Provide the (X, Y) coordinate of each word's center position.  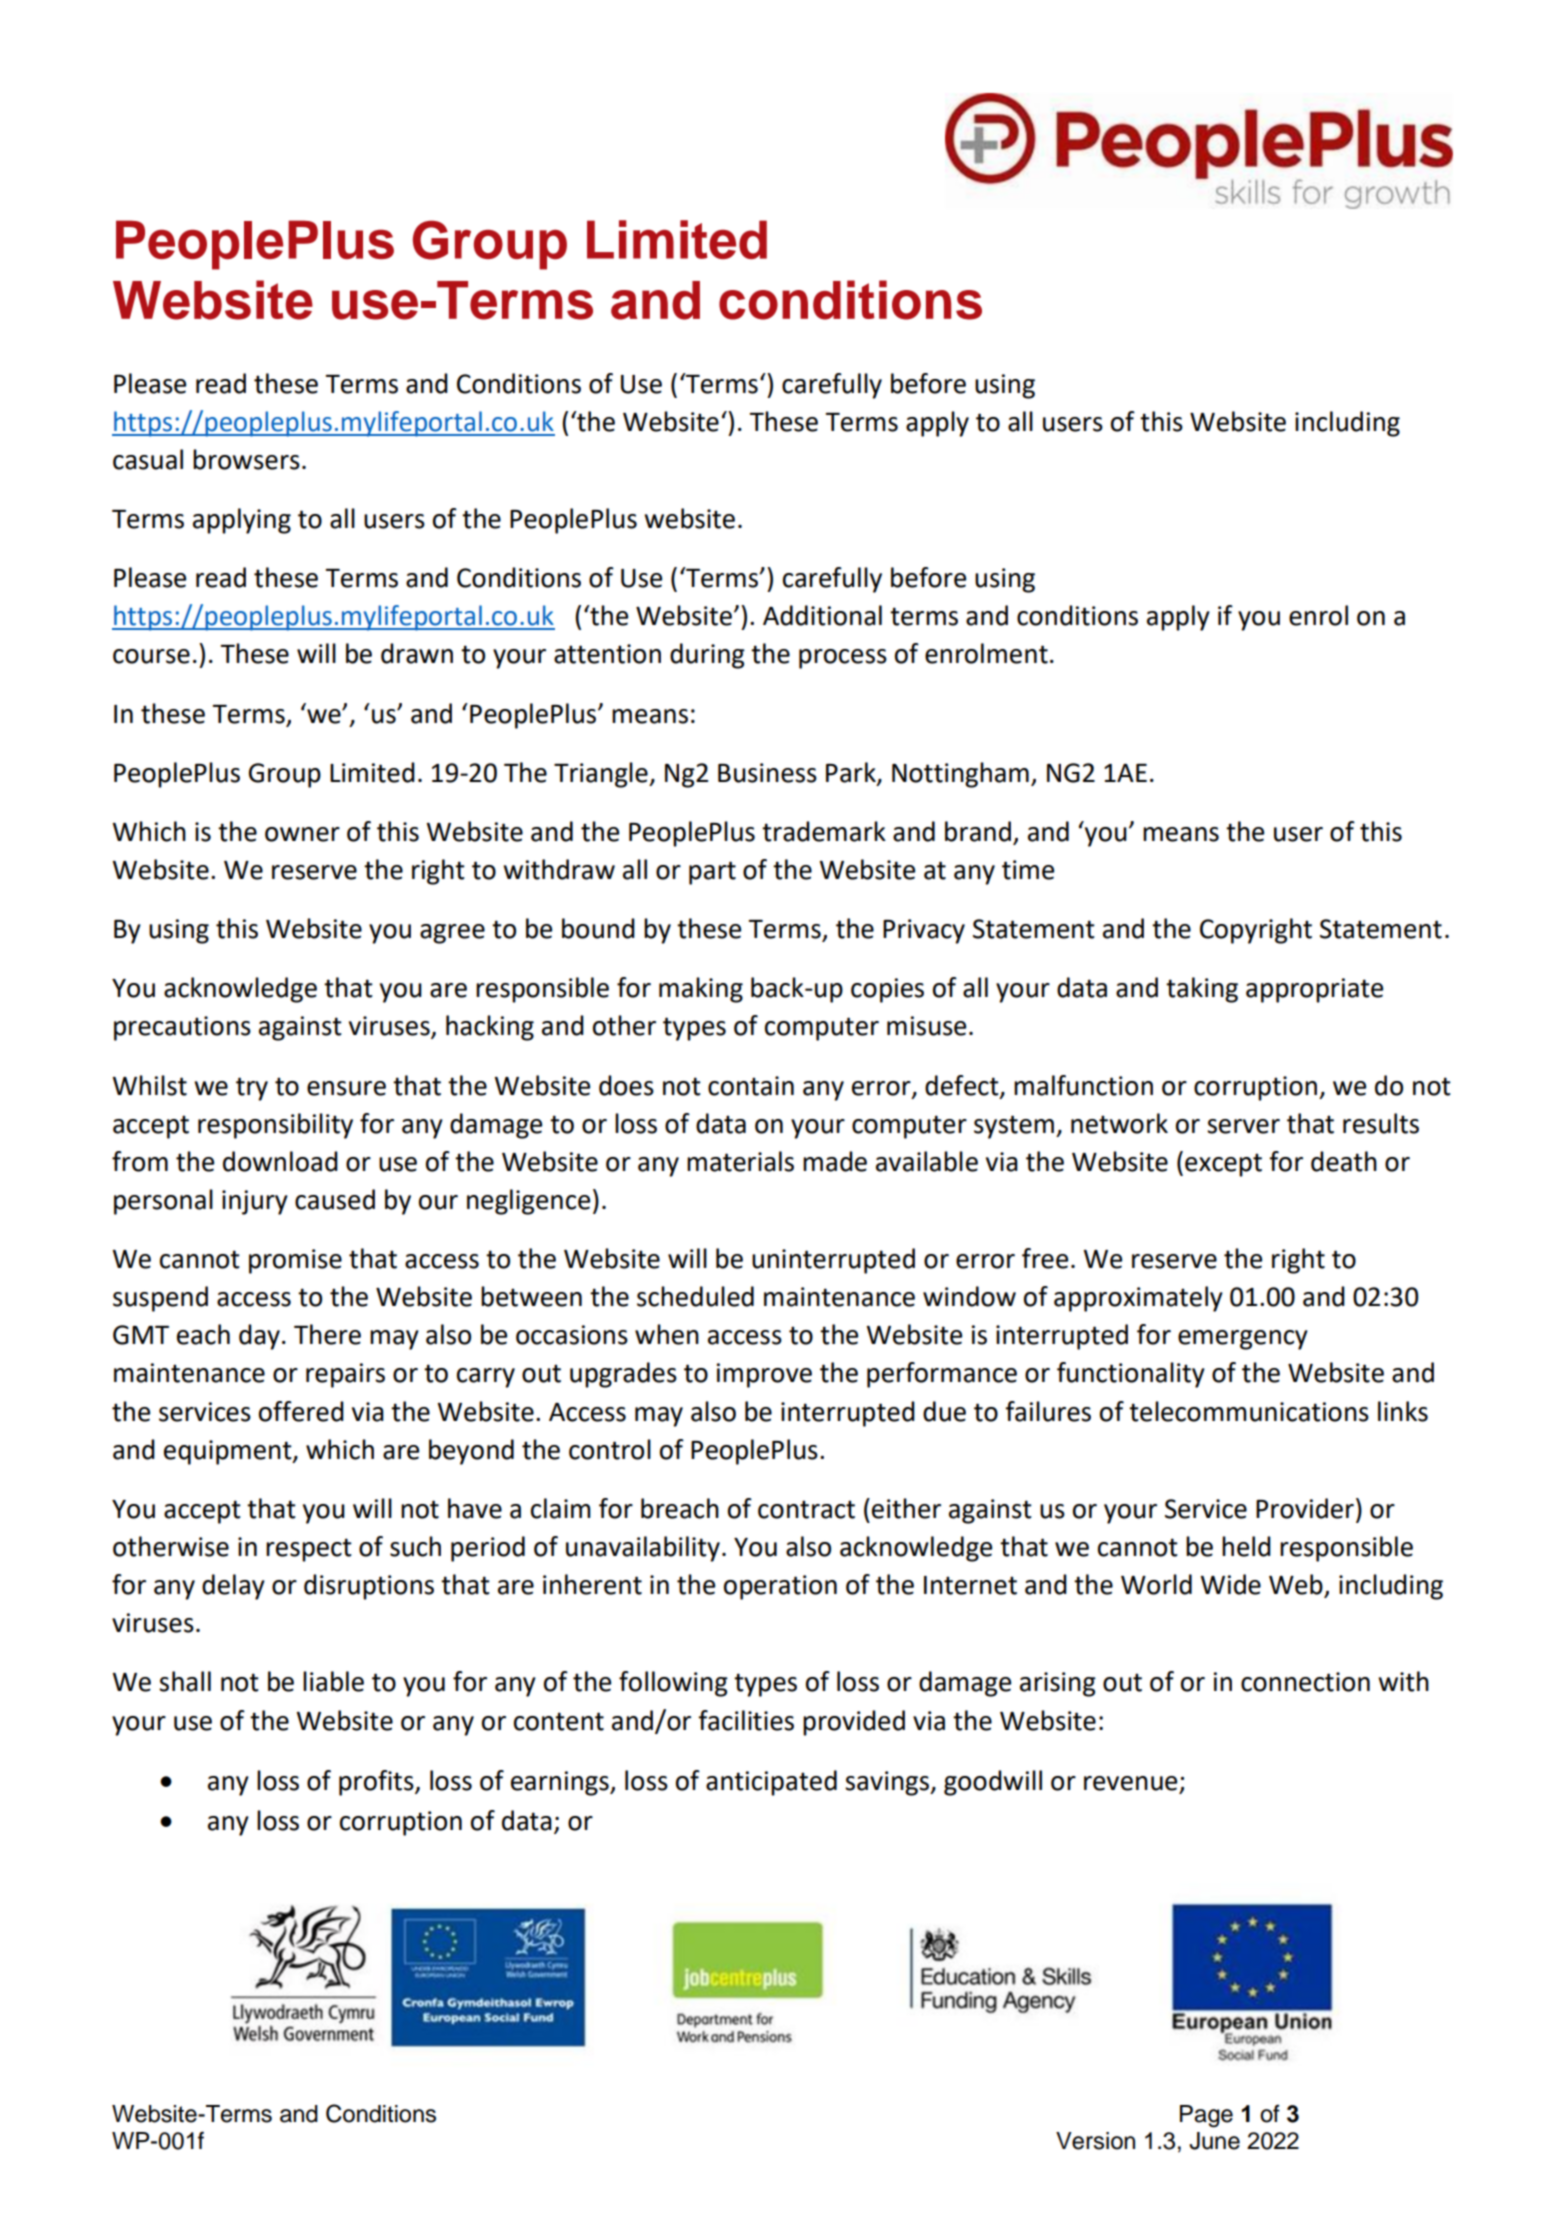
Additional (822, 615)
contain (751, 1086)
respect (309, 1550)
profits (377, 1783)
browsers (246, 459)
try (252, 1089)
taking (1202, 990)
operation (780, 1587)
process (843, 659)
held (1246, 1546)
